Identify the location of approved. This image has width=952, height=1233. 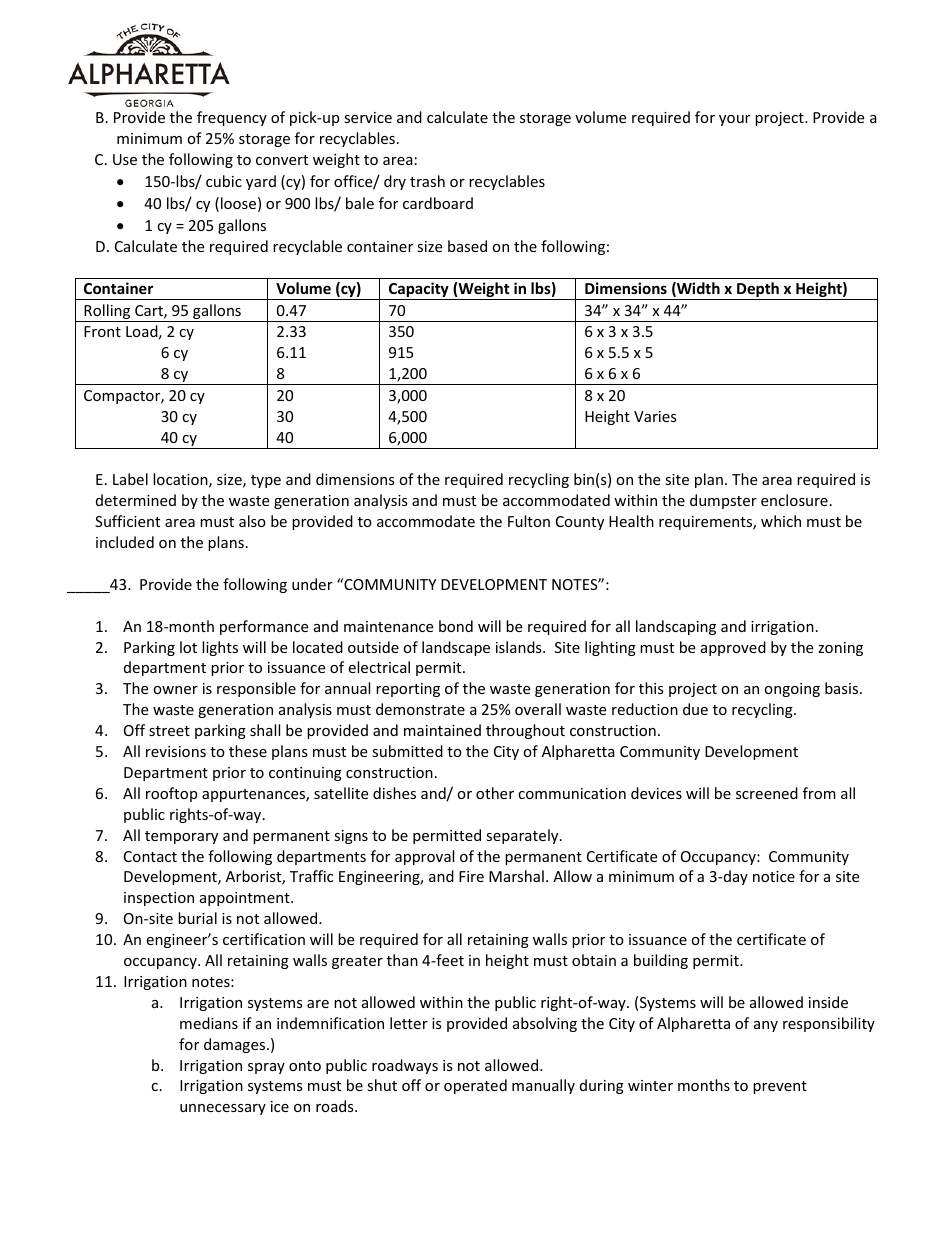
(733, 648).
